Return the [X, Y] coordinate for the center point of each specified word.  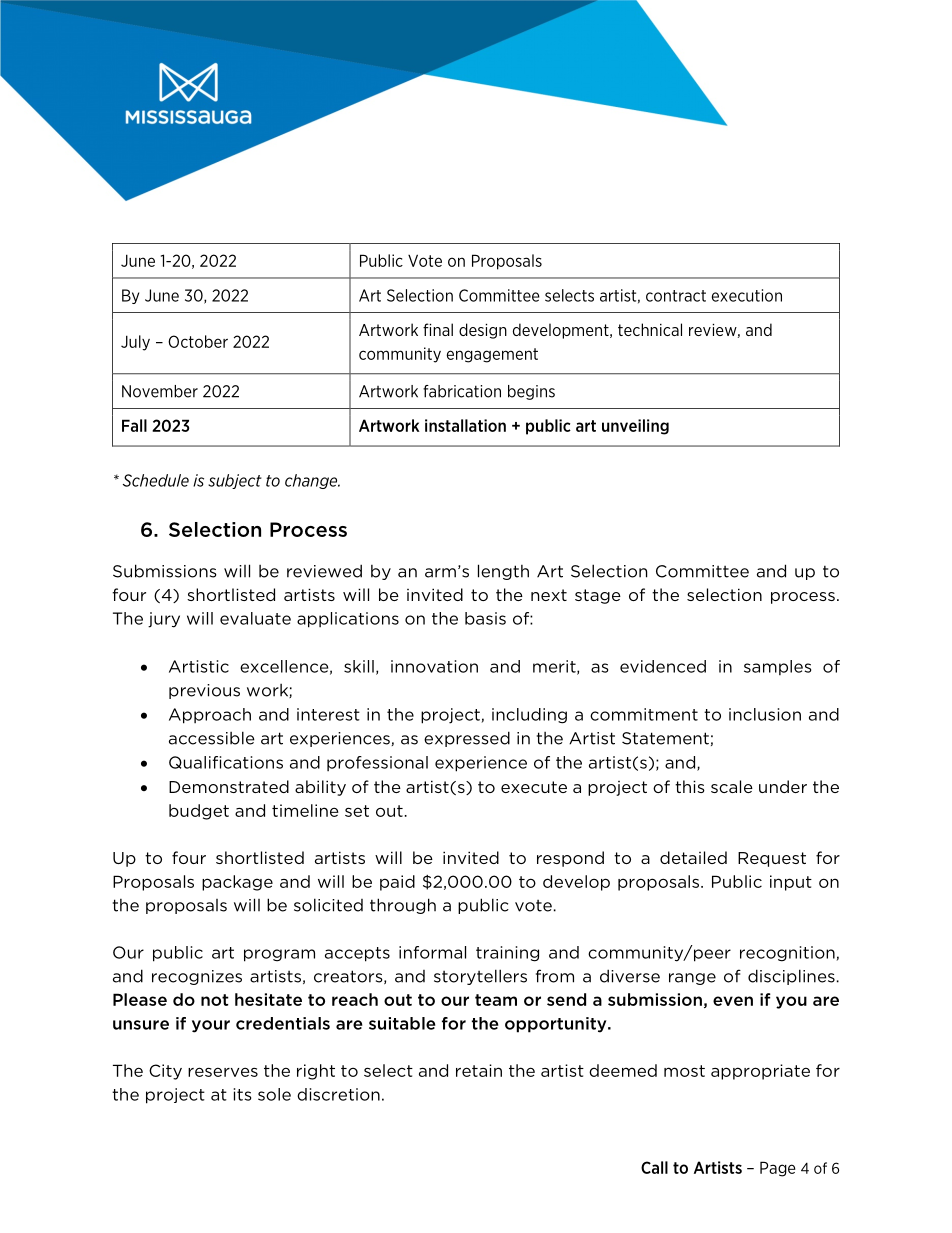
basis [485, 618]
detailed [693, 857]
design [483, 331]
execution [747, 295]
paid [397, 883]
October [198, 341]
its [242, 1094]
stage [598, 596]
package [237, 883]
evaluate [255, 618]
